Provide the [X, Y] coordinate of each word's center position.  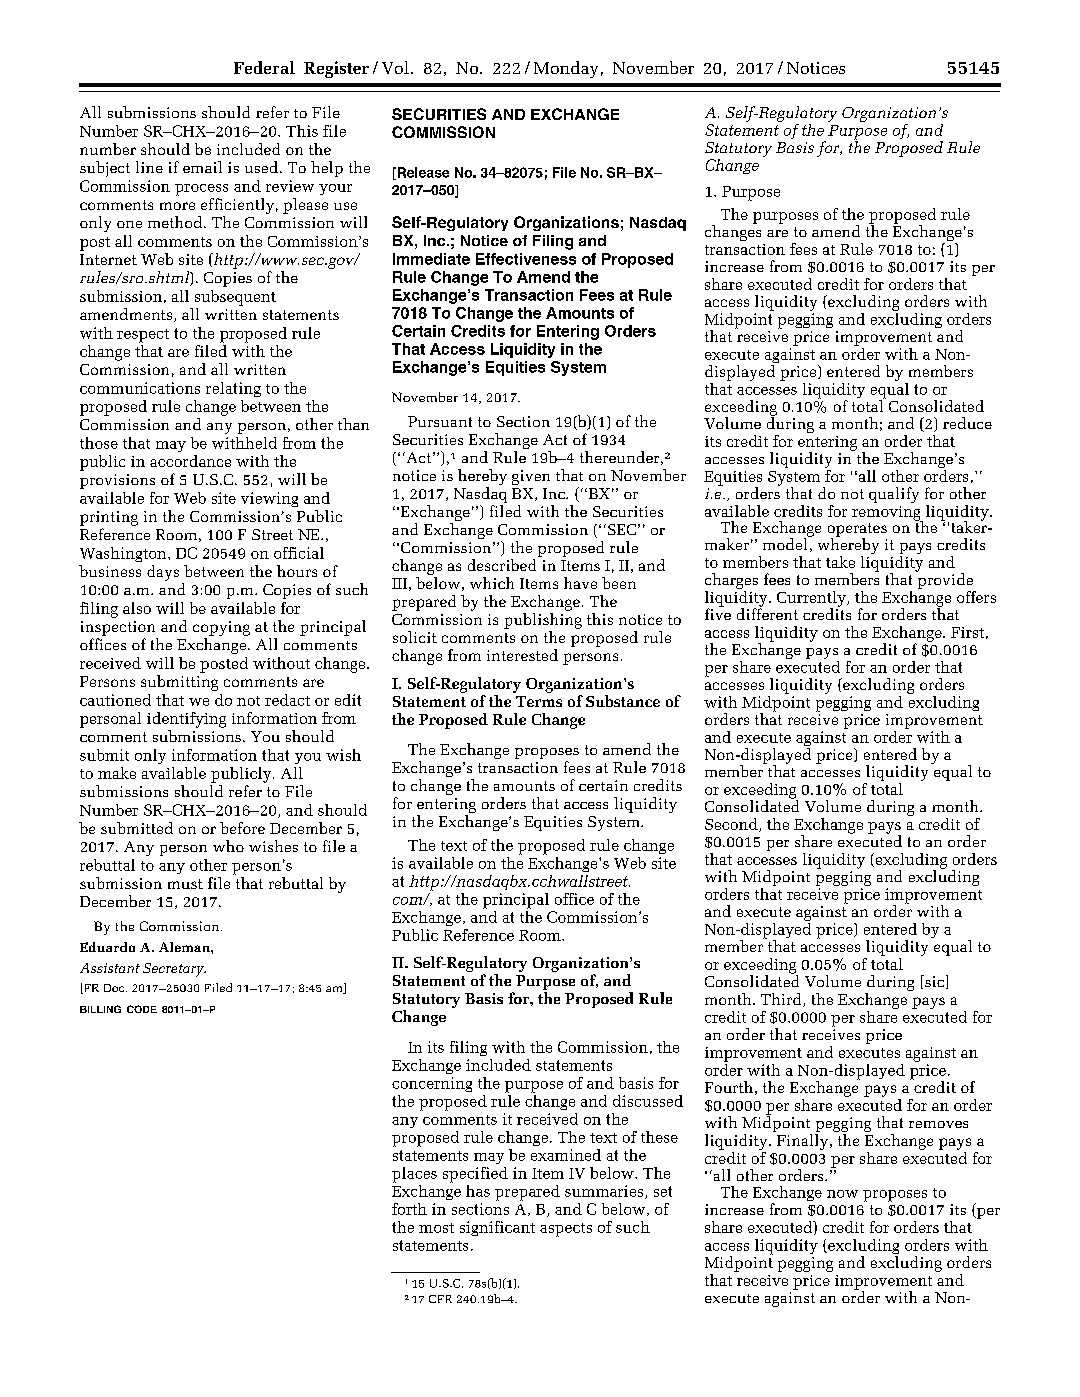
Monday [566, 69]
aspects [566, 1230]
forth [409, 1209]
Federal [264, 67]
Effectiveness [526, 259]
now [842, 1194]
